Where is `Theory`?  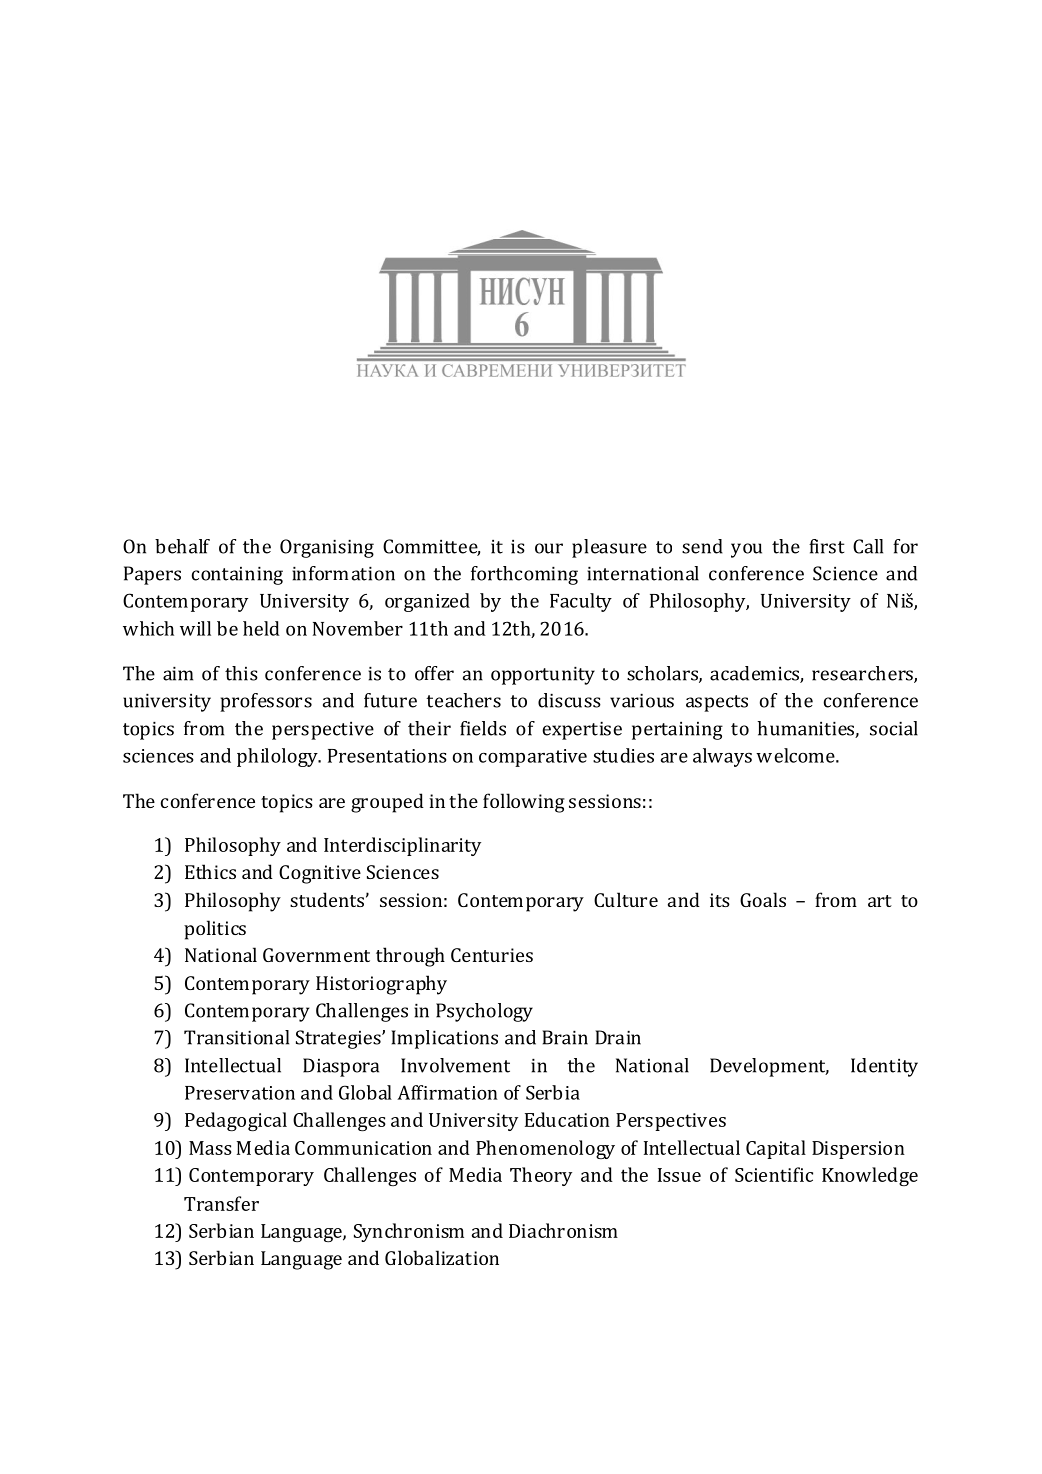 Theory is located at coordinates (541, 1176).
